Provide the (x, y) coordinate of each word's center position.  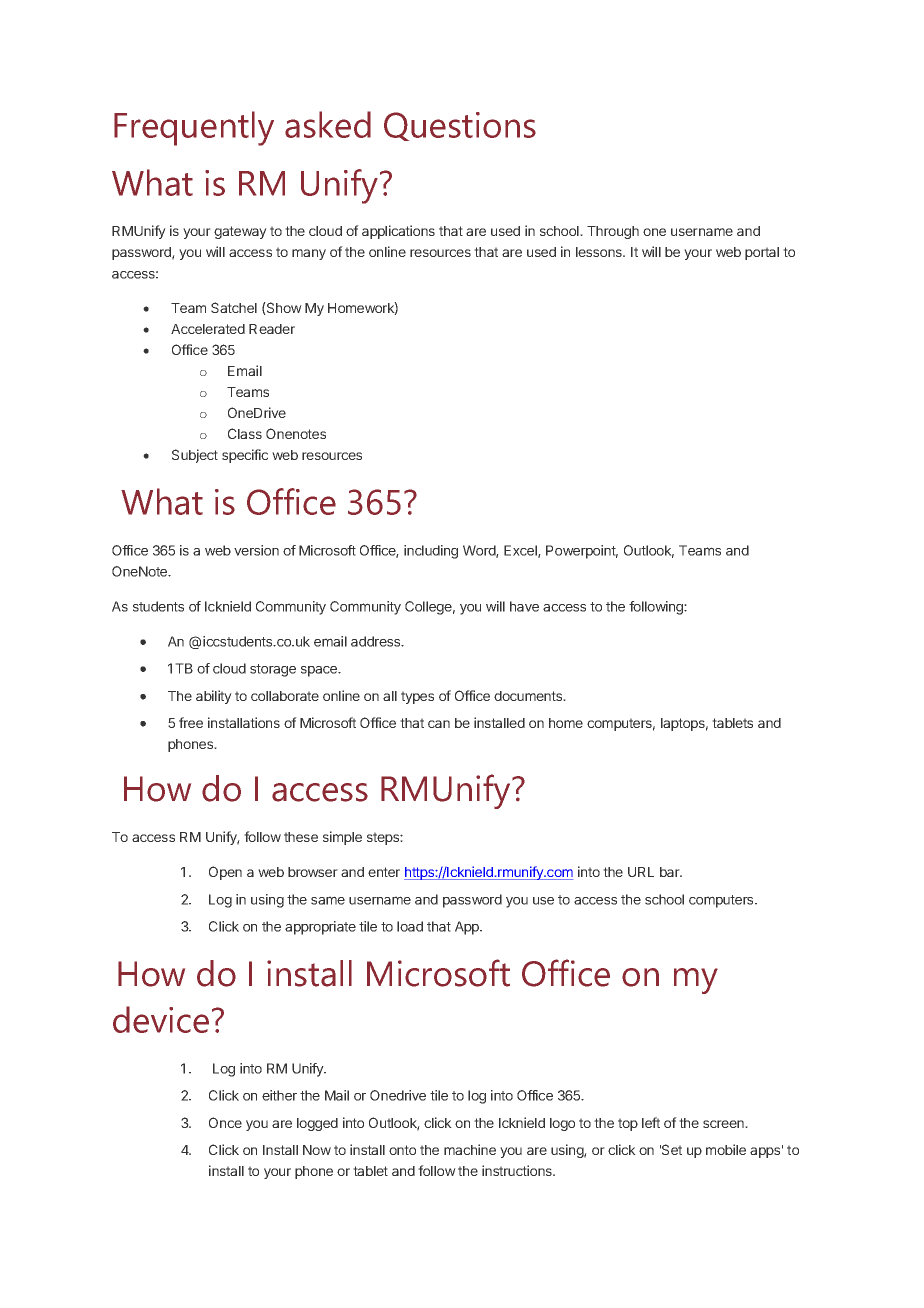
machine (470, 1149)
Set (671, 1149)
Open (225, 873)
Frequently (194, 128)
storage (273, 670)
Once (225, 1122)
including (431, 552)
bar (671, 872)
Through (613, 232)
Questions (460, 126)
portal (762, 253)
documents (529, 696)
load (410, 926)
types (417, 697)
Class (245, 433)
